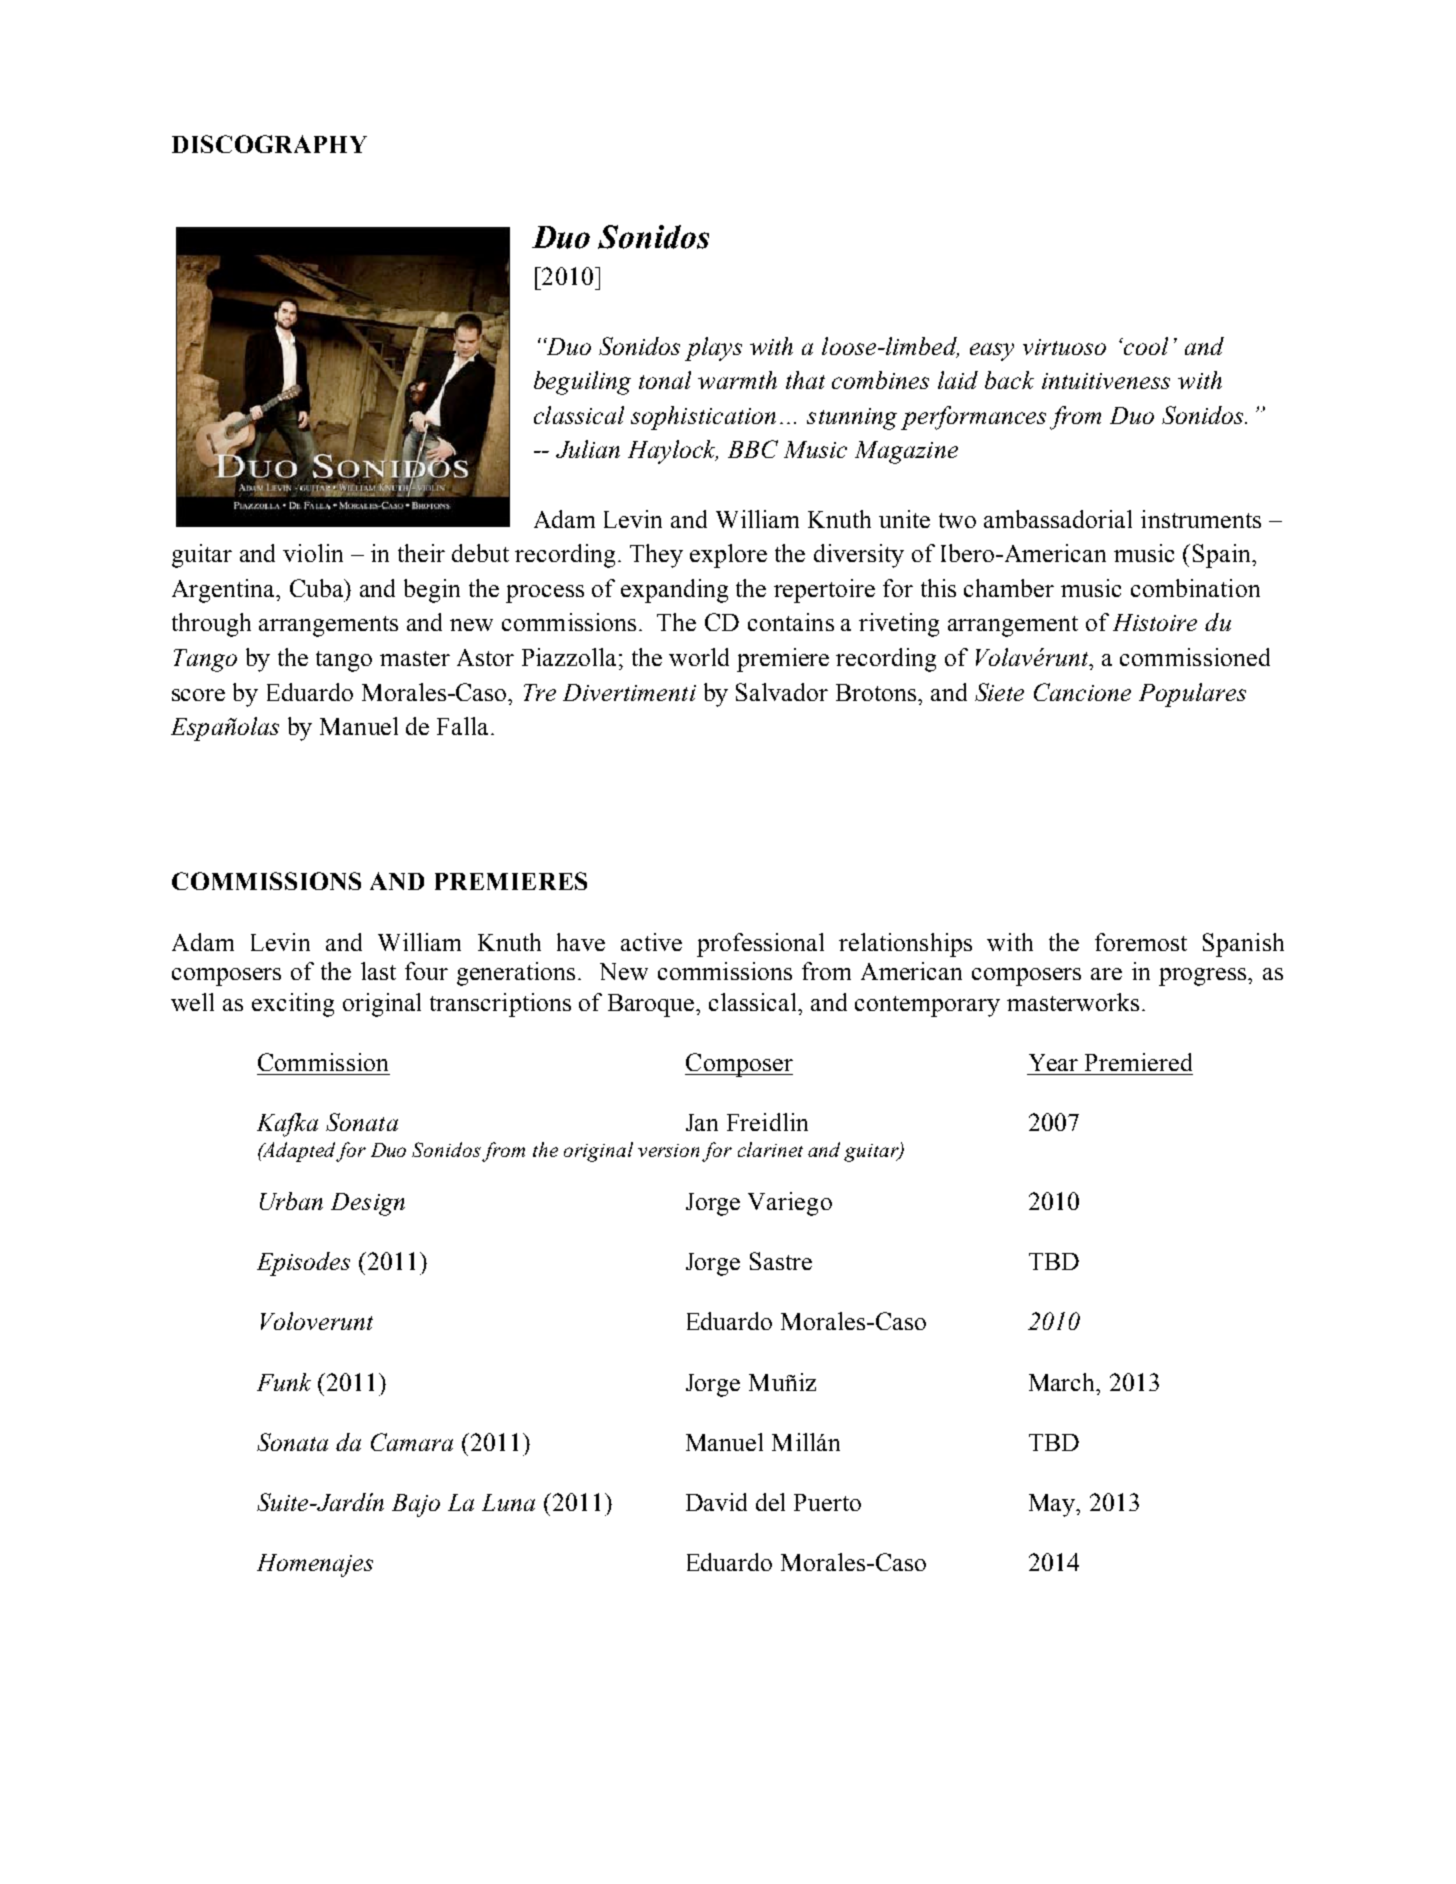  What do you see at coordinates (269, 144) in the screenshot?
I see `DISCOGRAPHY` at bounding box center [269, 144].
